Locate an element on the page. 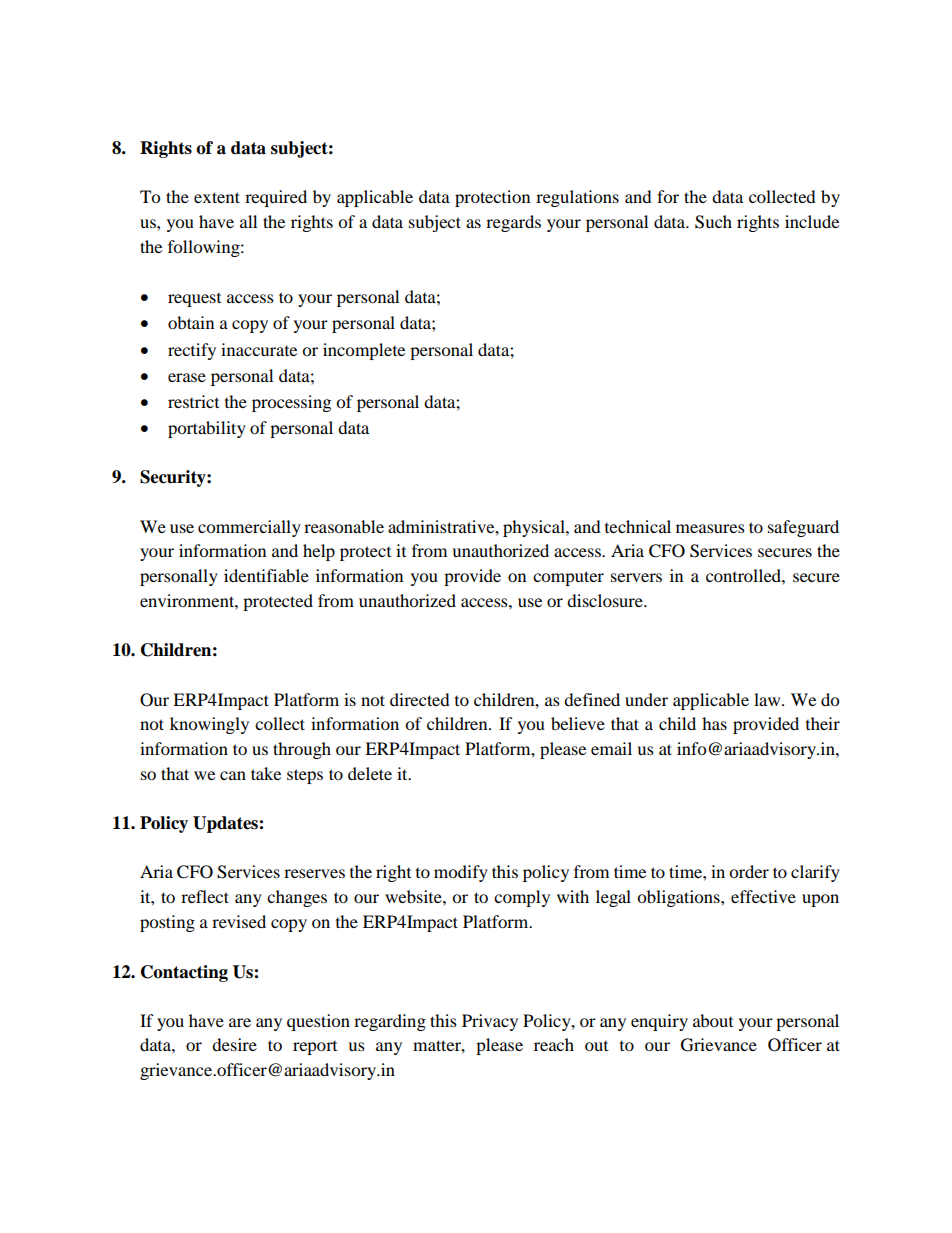  law is located at coordinates (768, 699).
